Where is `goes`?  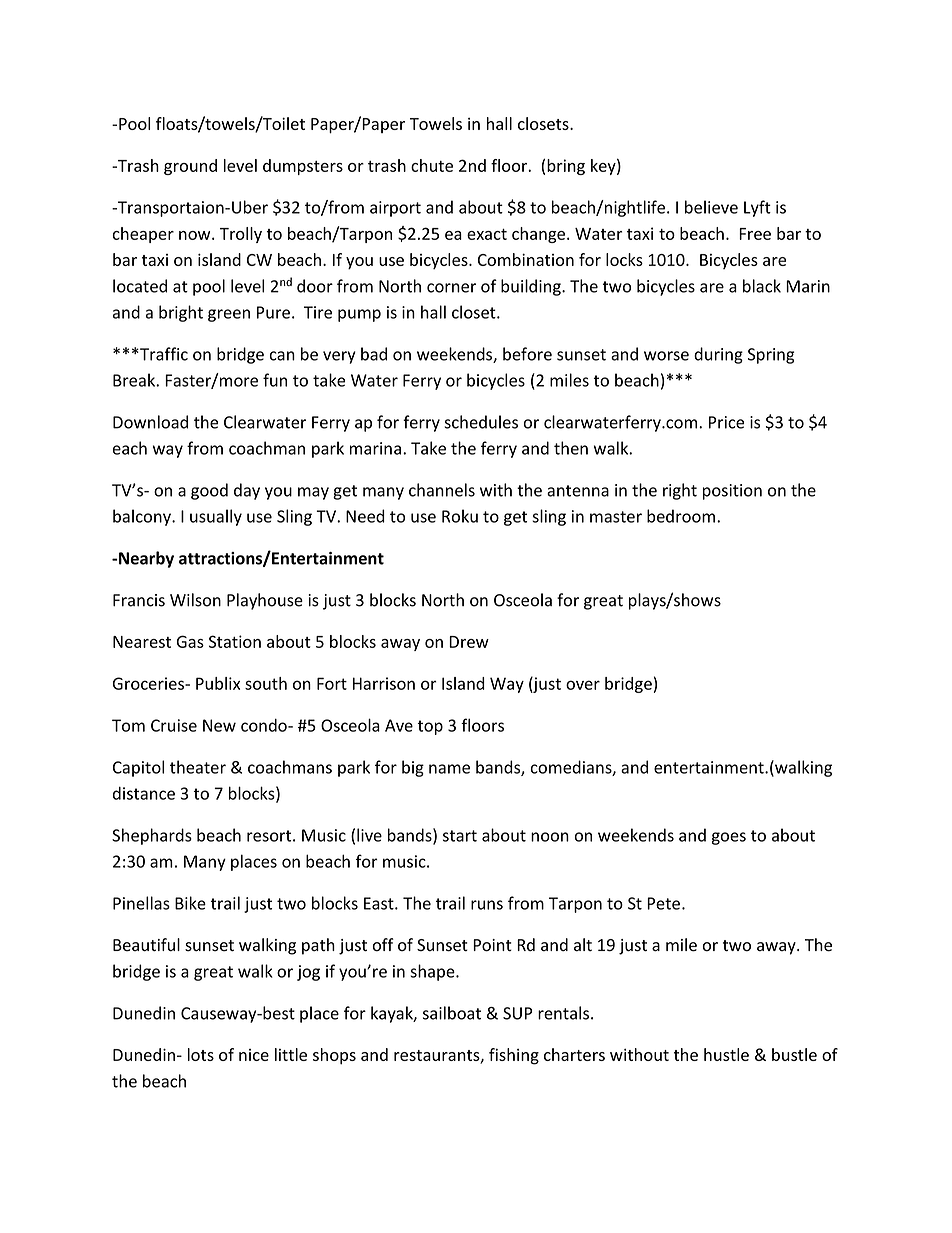 goes is located at coordinates (729, 838).
